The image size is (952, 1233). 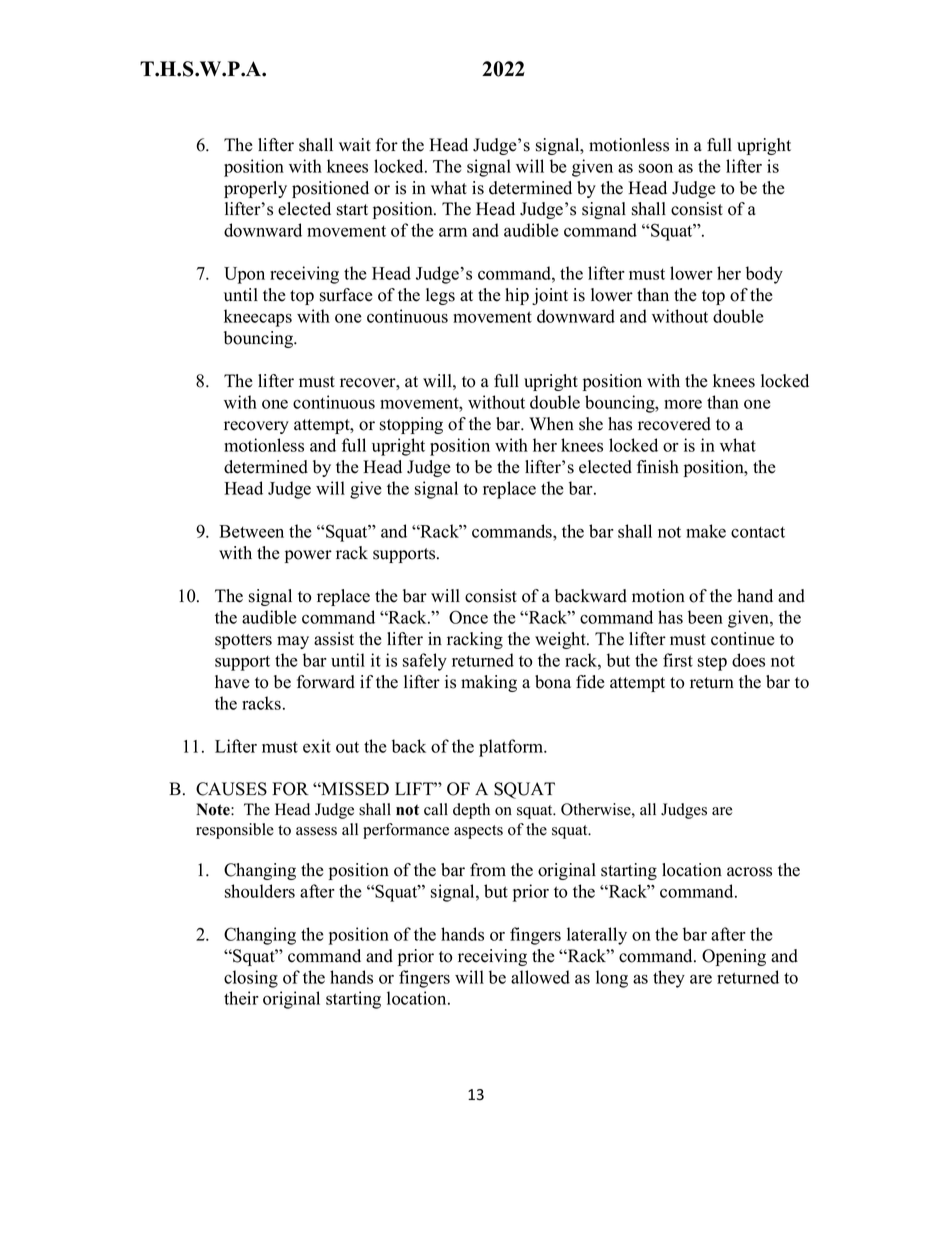 I want to click on arm, so click(x=453, y=232).
